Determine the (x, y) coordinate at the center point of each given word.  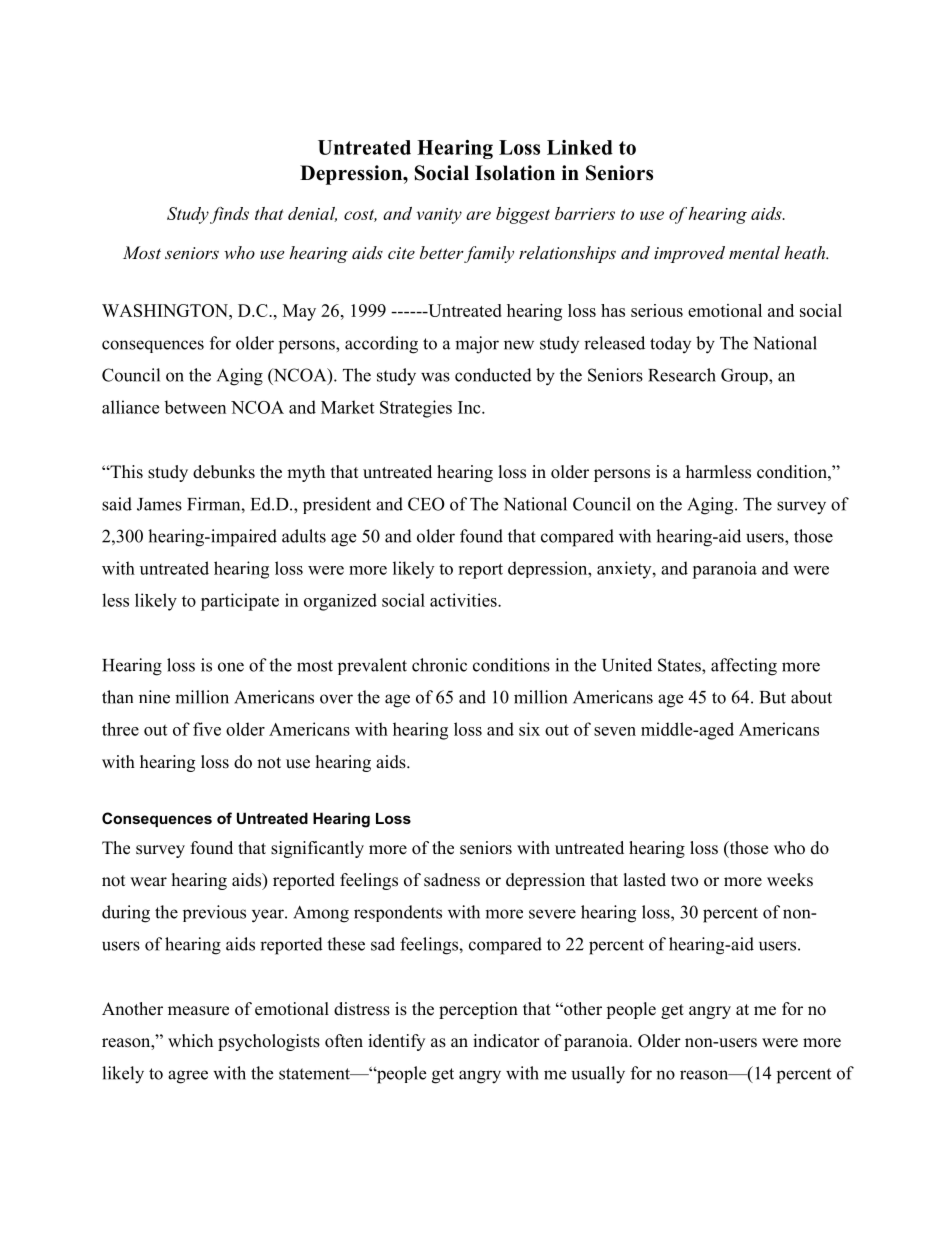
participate (240, 602)
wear (148, 882)
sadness (452, 880)
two (684, 881)
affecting (744, 667)
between (195, 407)
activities (464, 600)
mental (754, 252)
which (190, 1040)
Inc (470, 407)
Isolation (515, 173)
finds (229, 215)
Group (745, 376)
